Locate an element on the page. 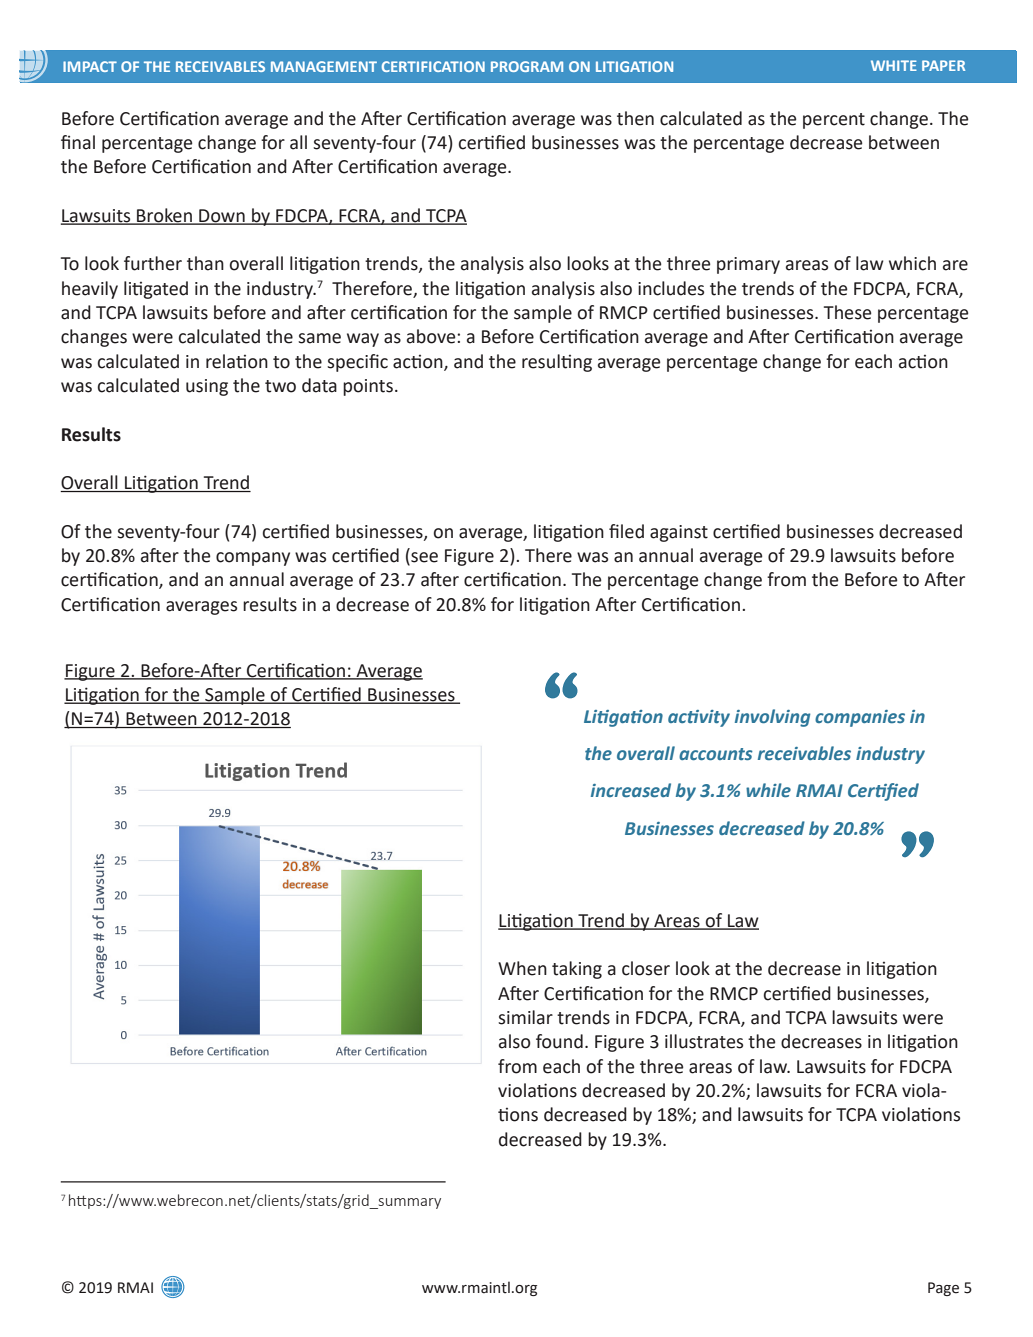 Image resolution: width=1033 pixels, height=1337 pixels. similar is located at coordinates (525, 1017).
